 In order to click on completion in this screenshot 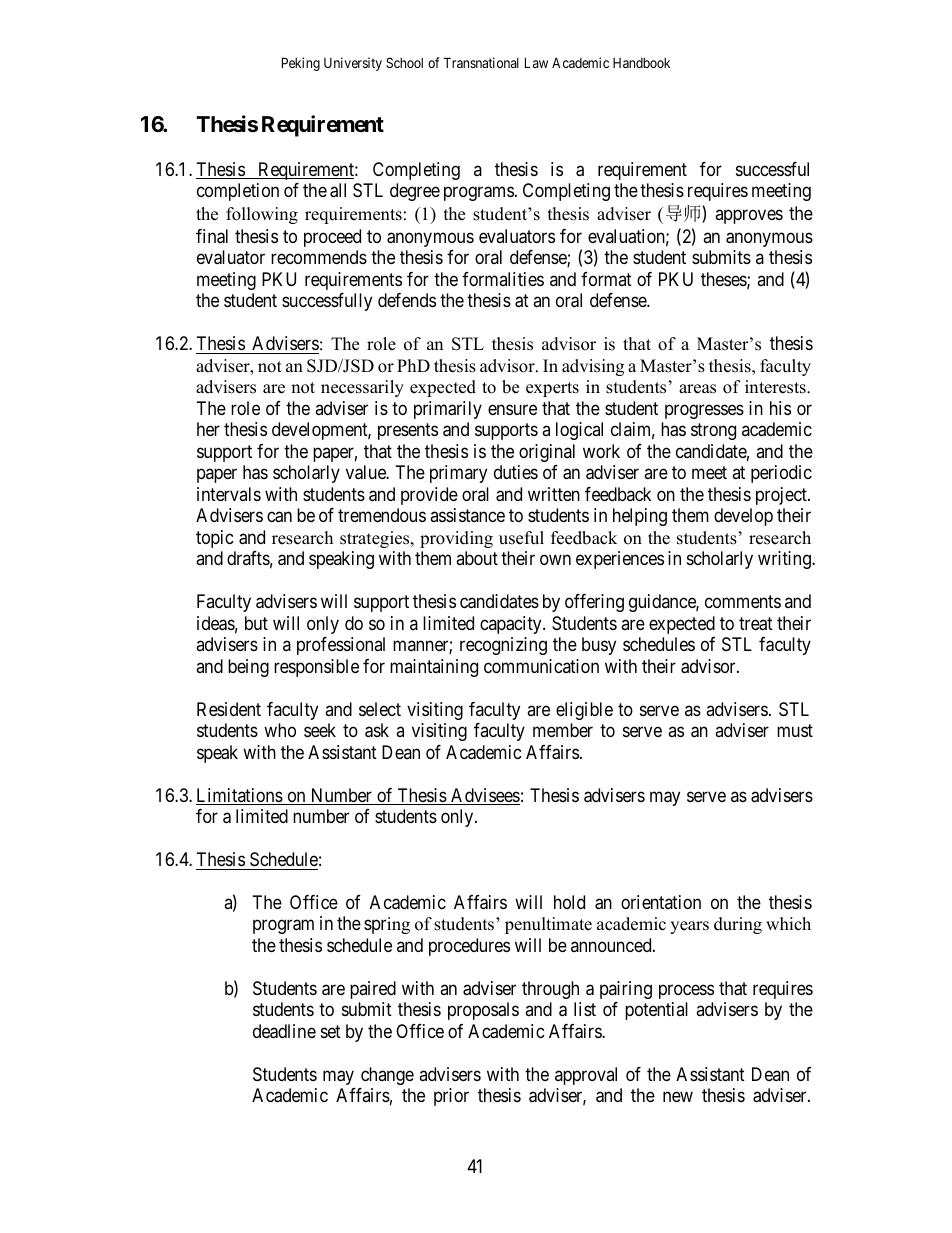, I will do `click(238, 192)`.
